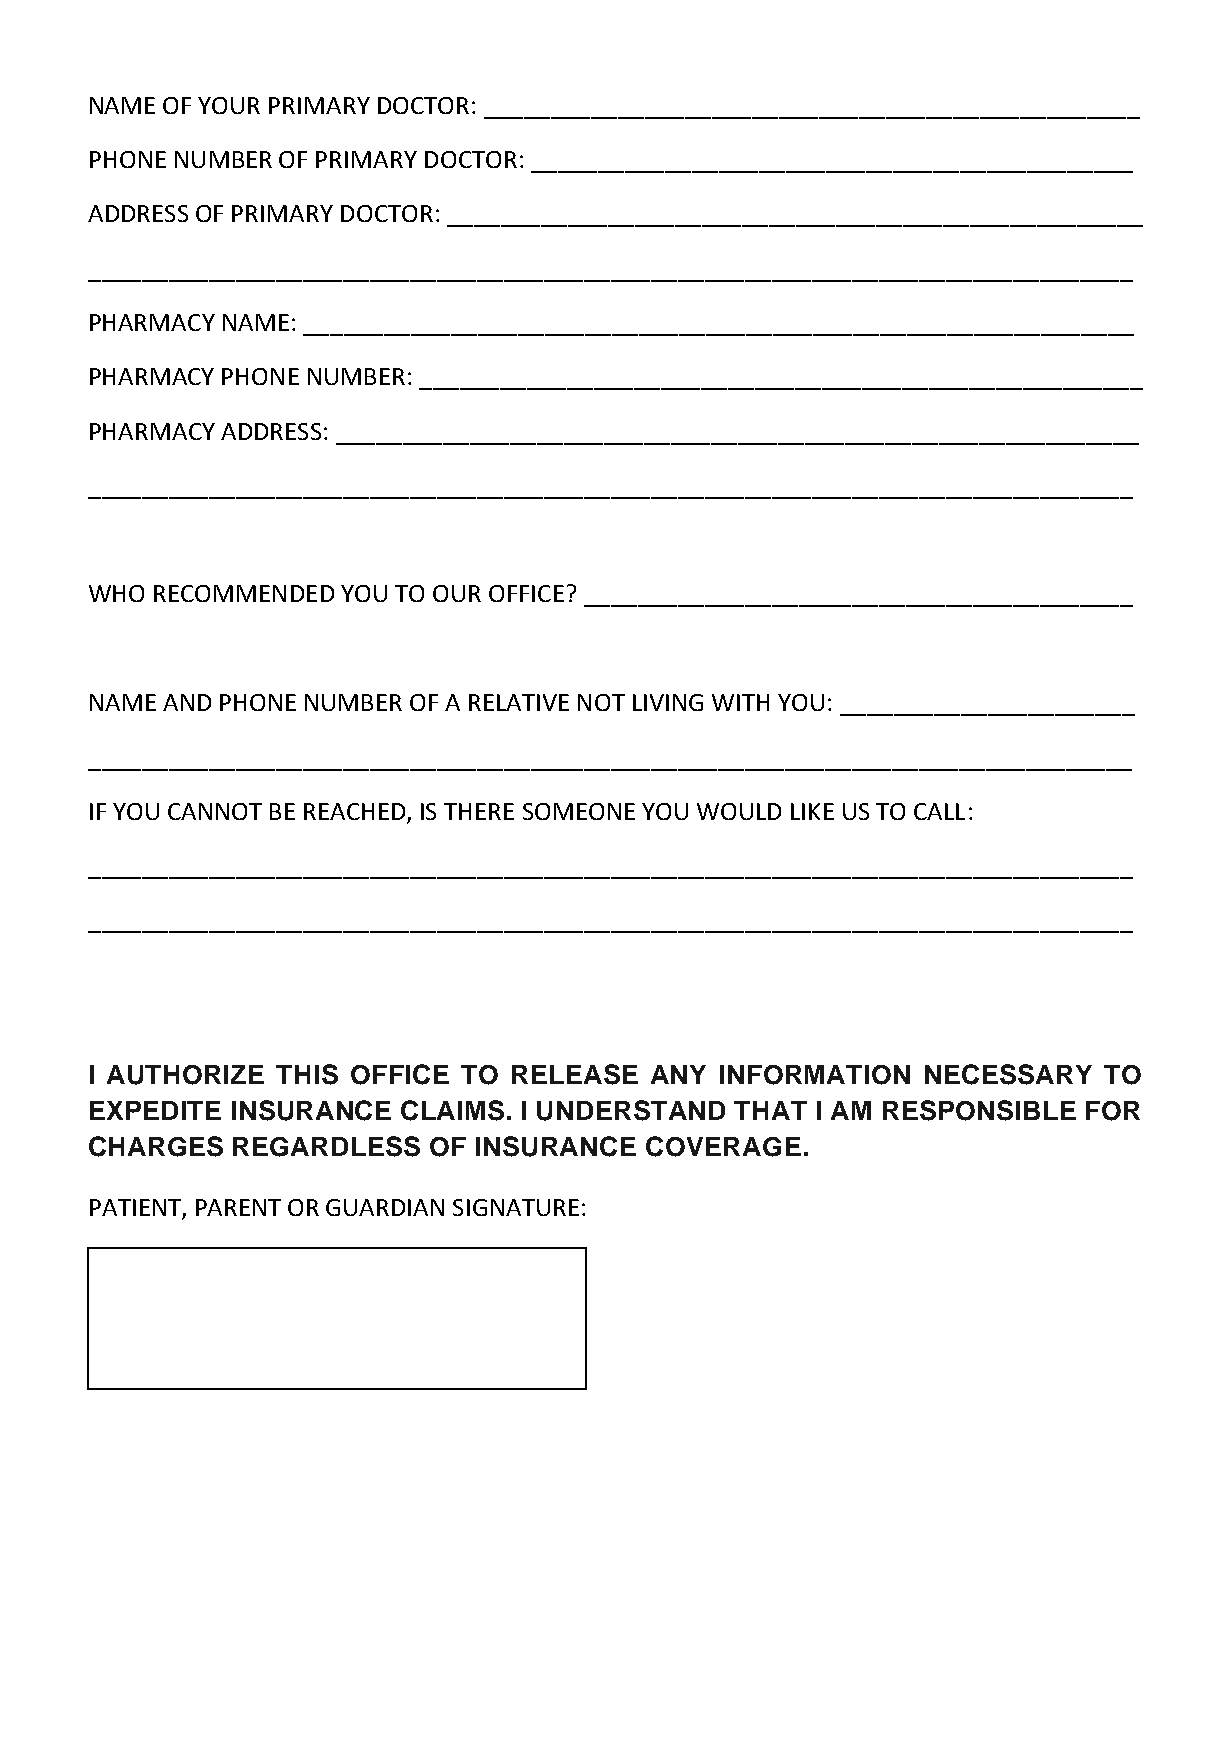  Describe the element at coordinates (516, 1207) in the screenshot. I see `SIGNATURE` at that location.
